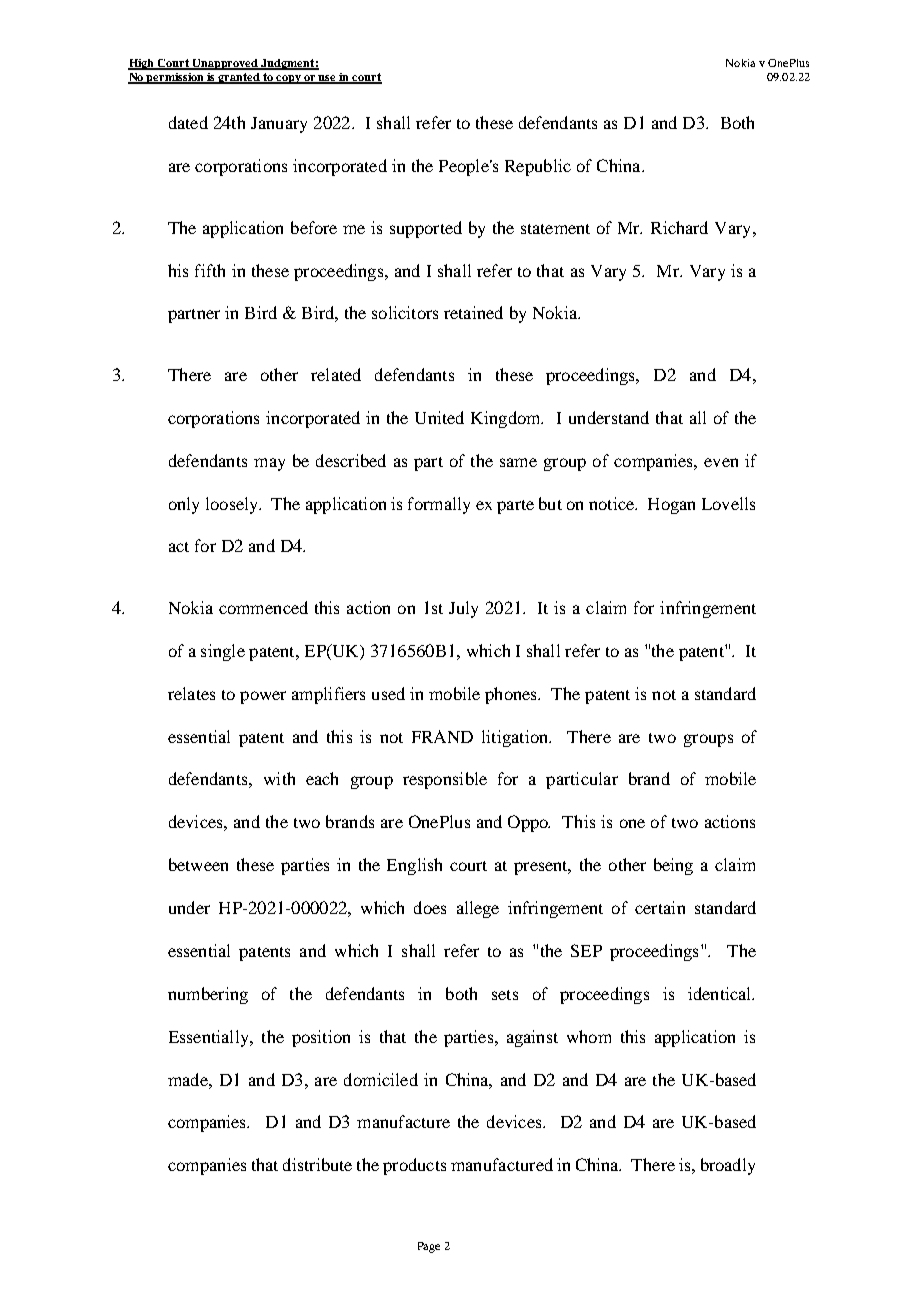 The image size is (924, 1307). Describe the element at coordinates (679, 227) in the document. I see `Richard` at that location.
